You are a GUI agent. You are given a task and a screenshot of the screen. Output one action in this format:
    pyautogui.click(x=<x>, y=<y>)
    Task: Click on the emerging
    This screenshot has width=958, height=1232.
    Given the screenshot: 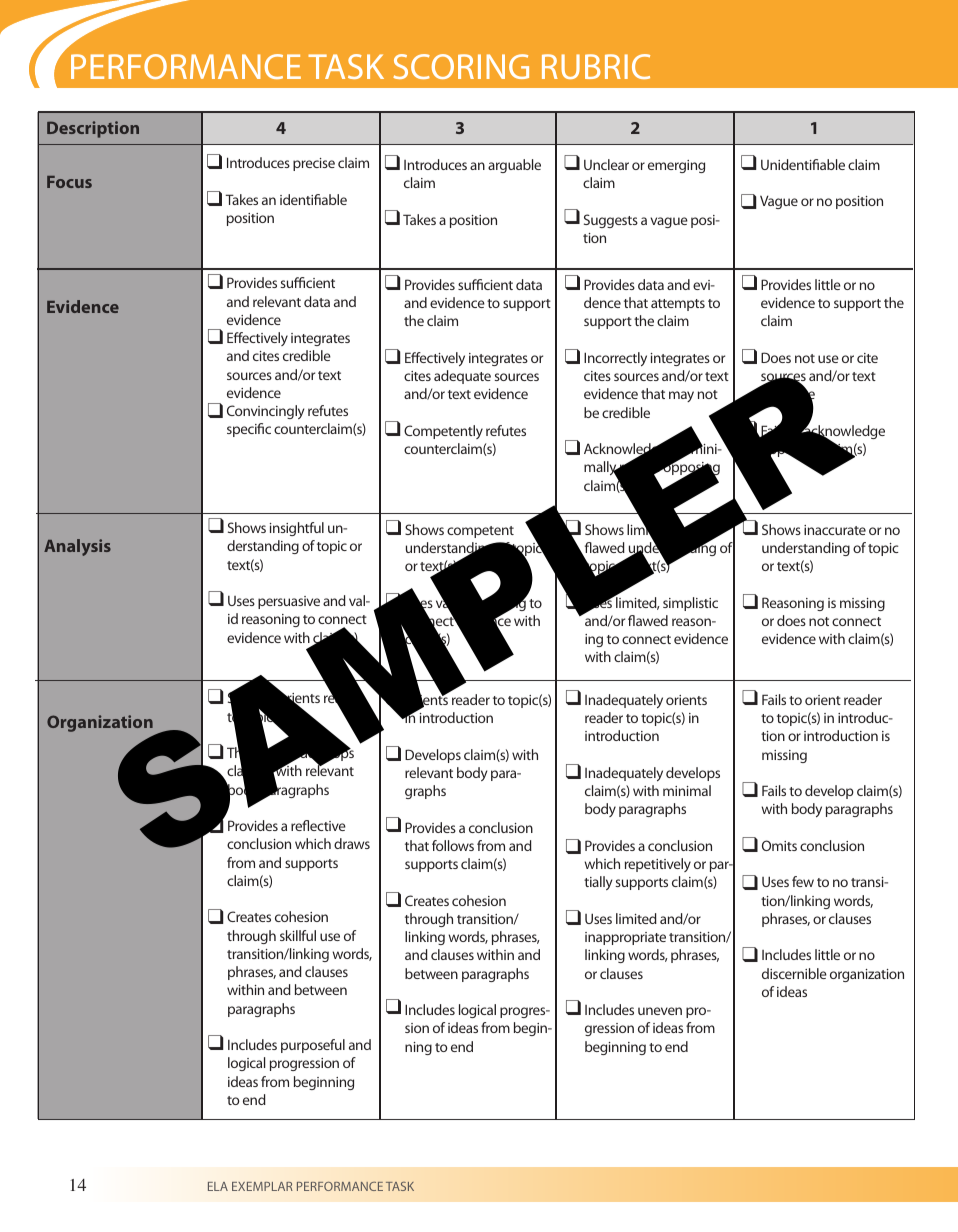 What is the action you would take?
    pyautogui.click(x=676, y=166)
